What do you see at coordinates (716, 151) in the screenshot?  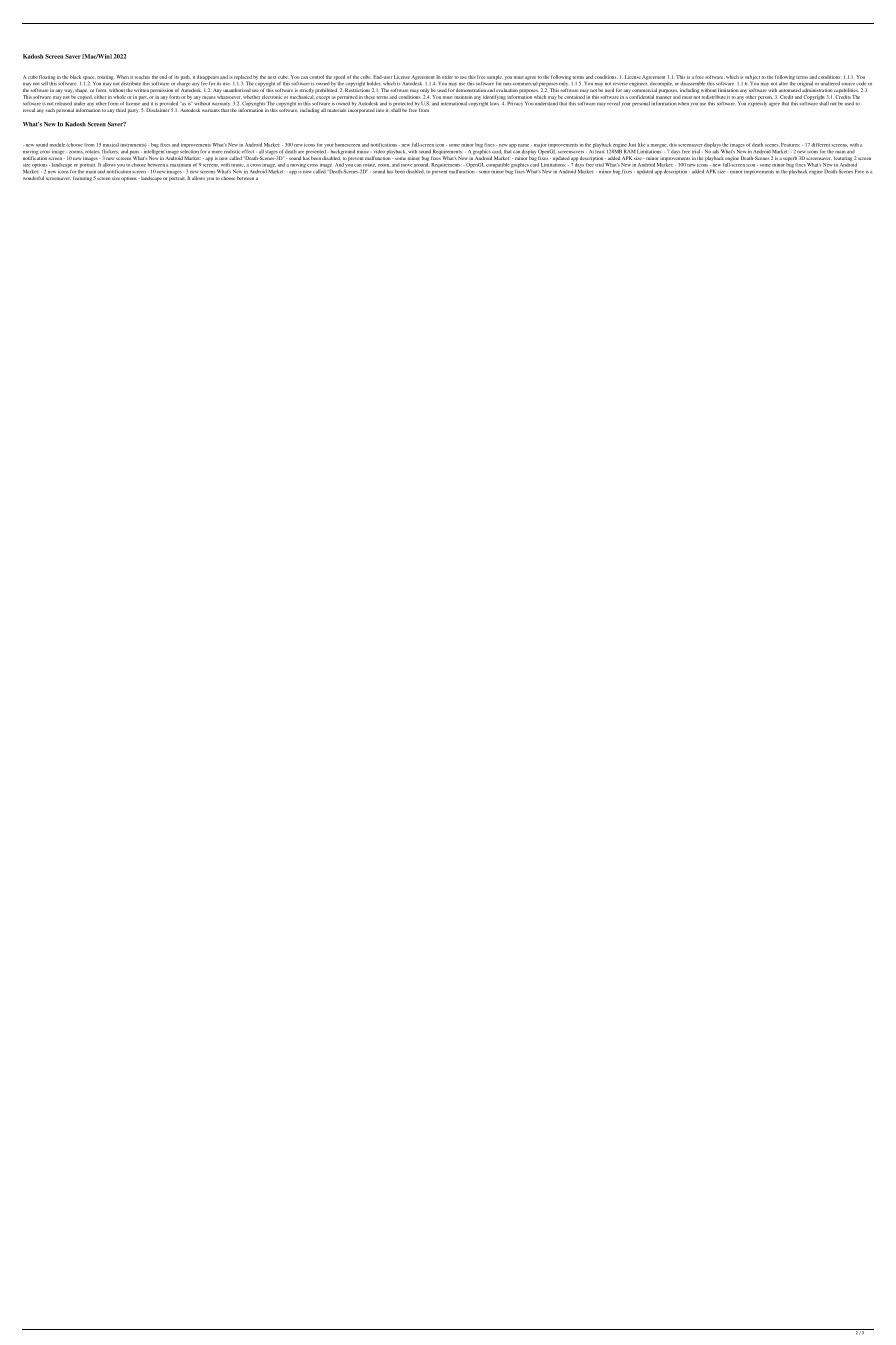 I see `ads` at bounding box center [716, 151].
